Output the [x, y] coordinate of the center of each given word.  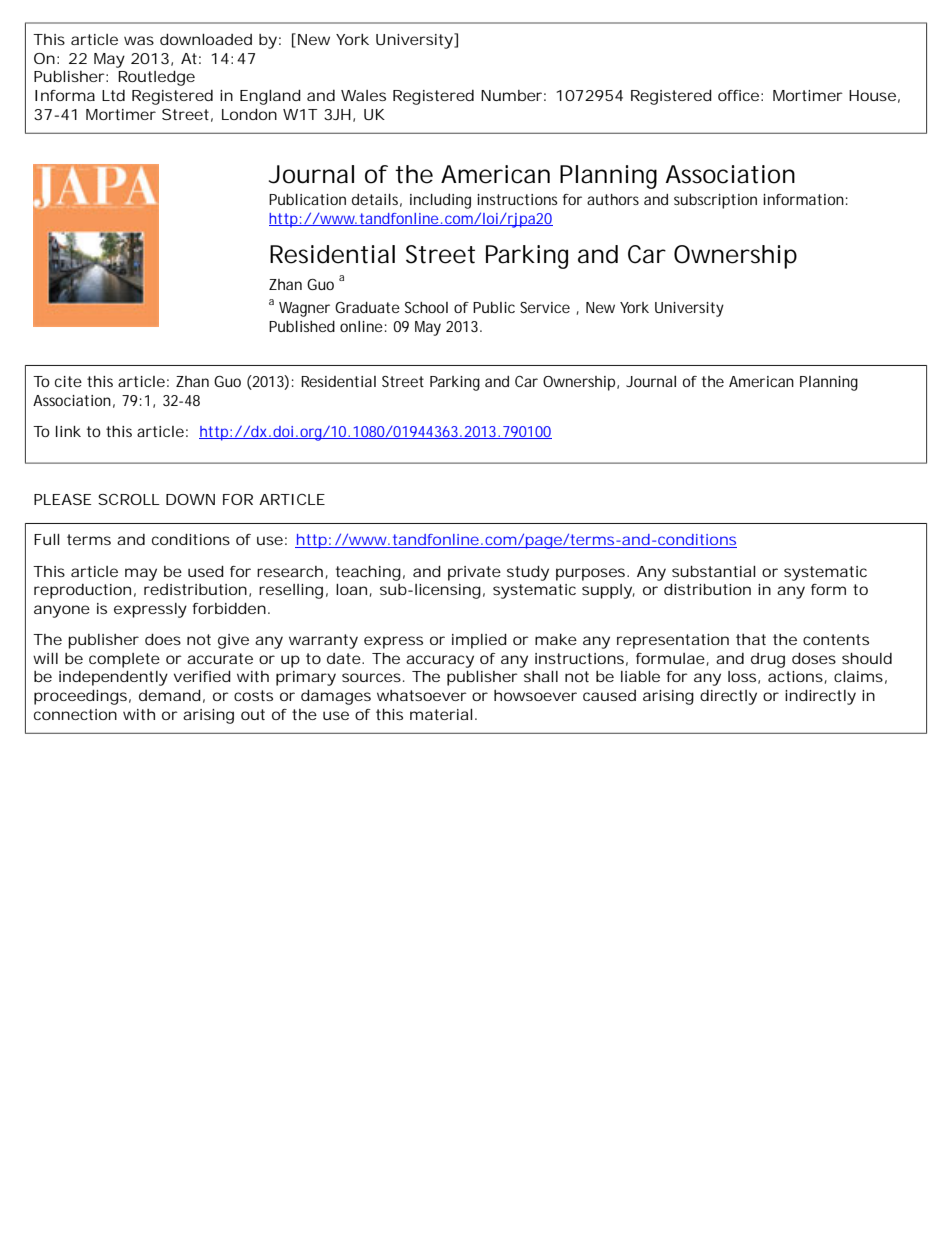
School [426, 307]
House [872, 95]
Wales [363, 95]
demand [170, 695]
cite [68, 381]
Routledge [156, 78]
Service [545, 307]
